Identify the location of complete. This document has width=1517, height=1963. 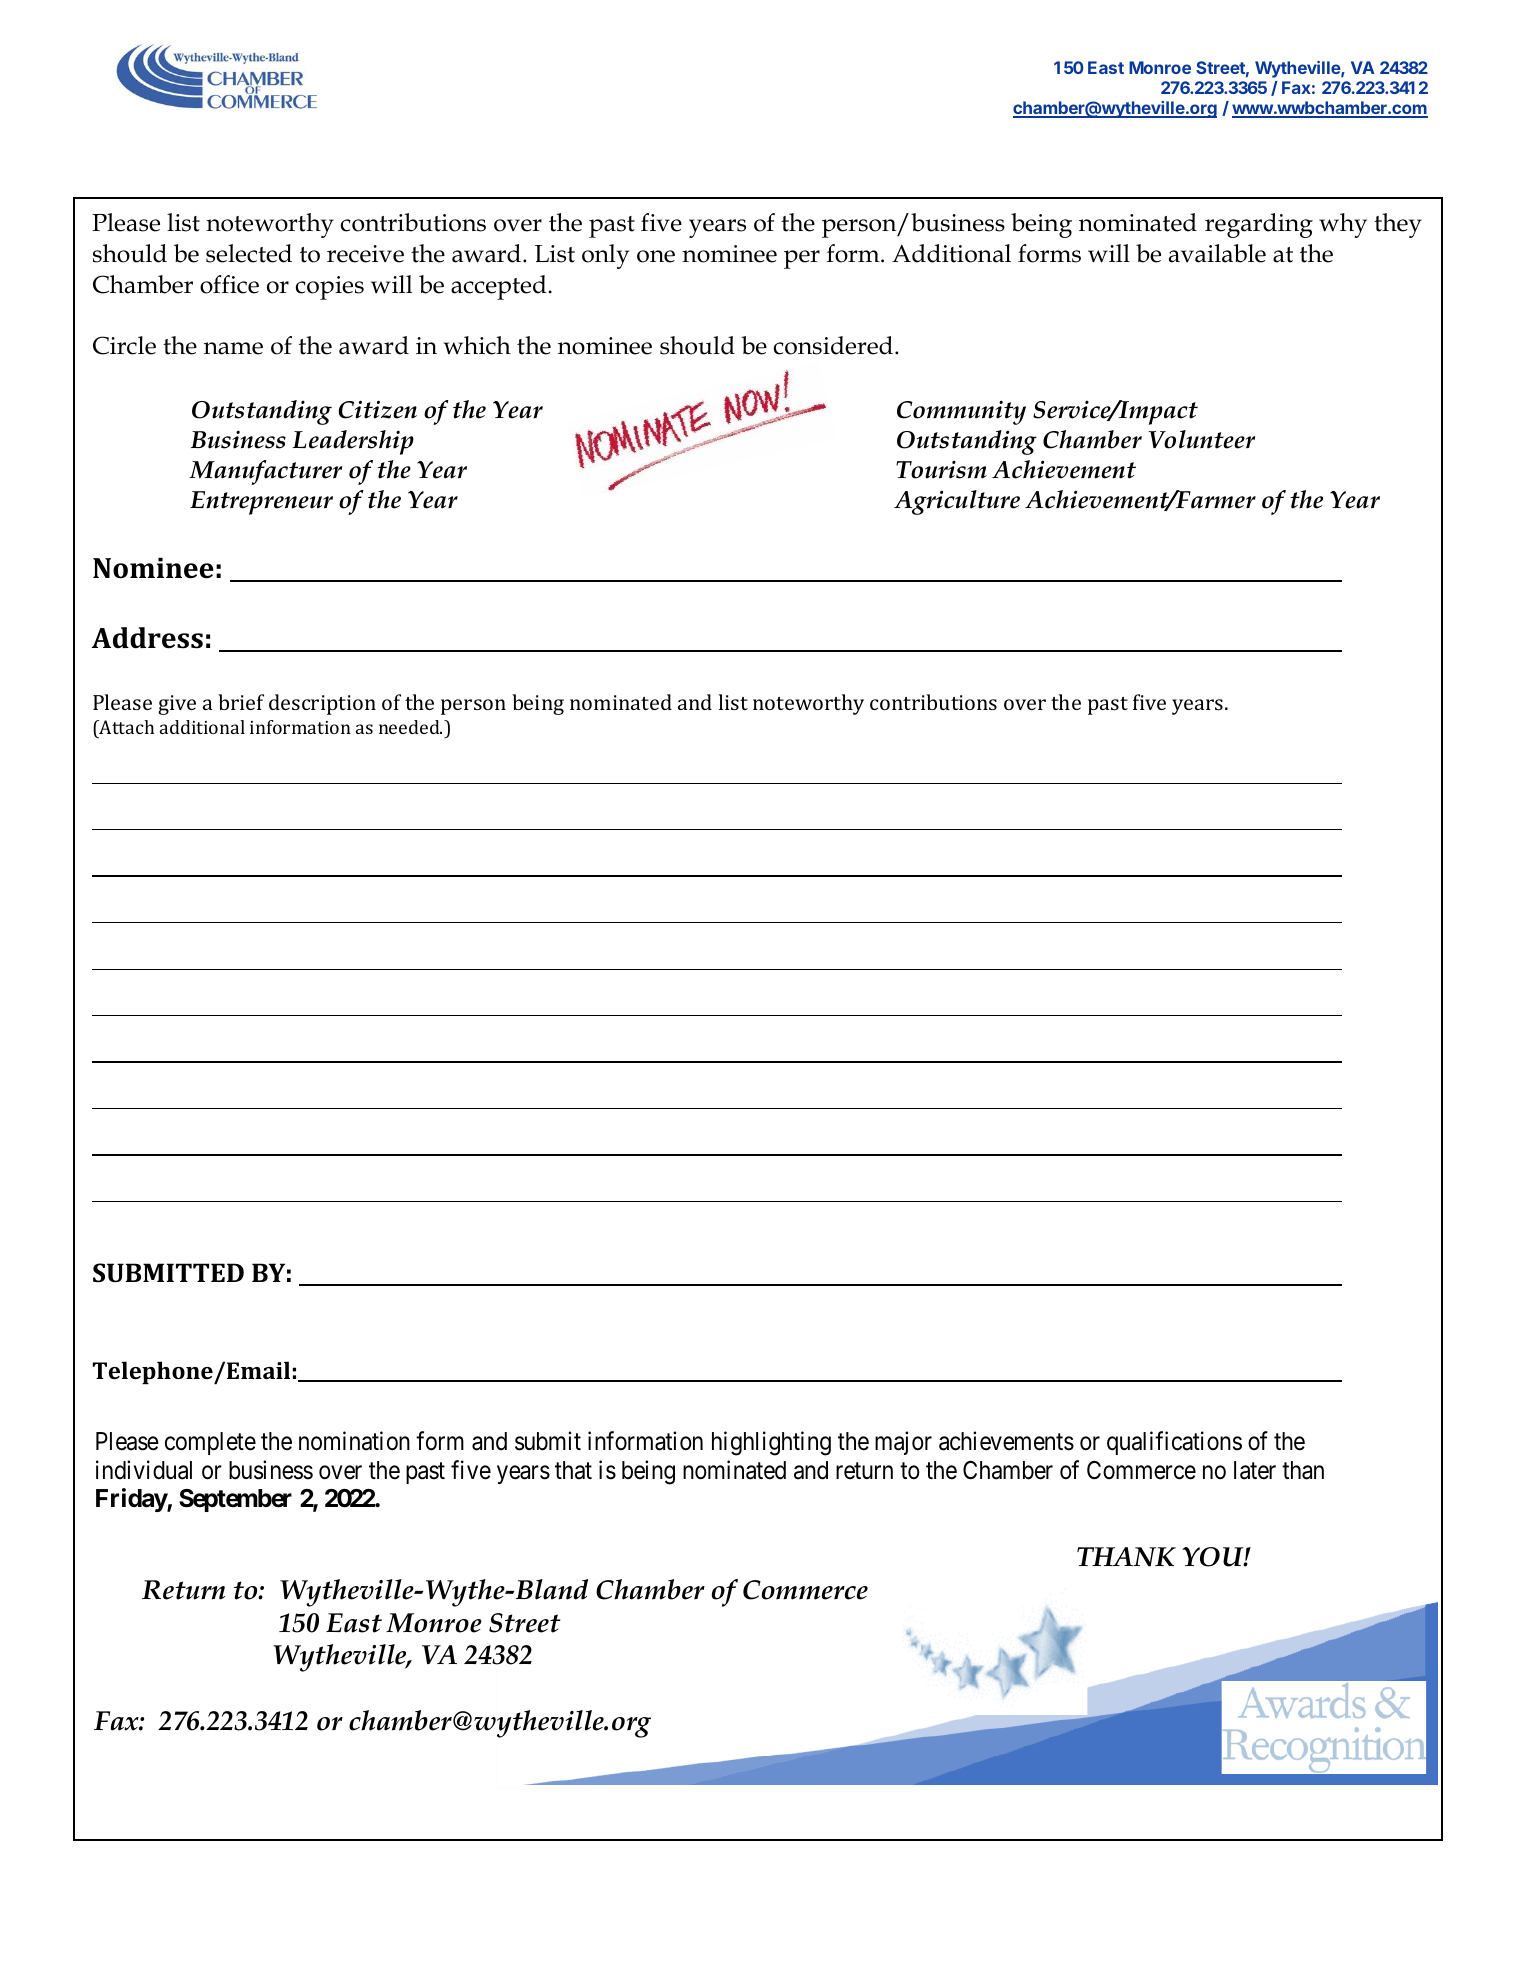
(210, 1443).
